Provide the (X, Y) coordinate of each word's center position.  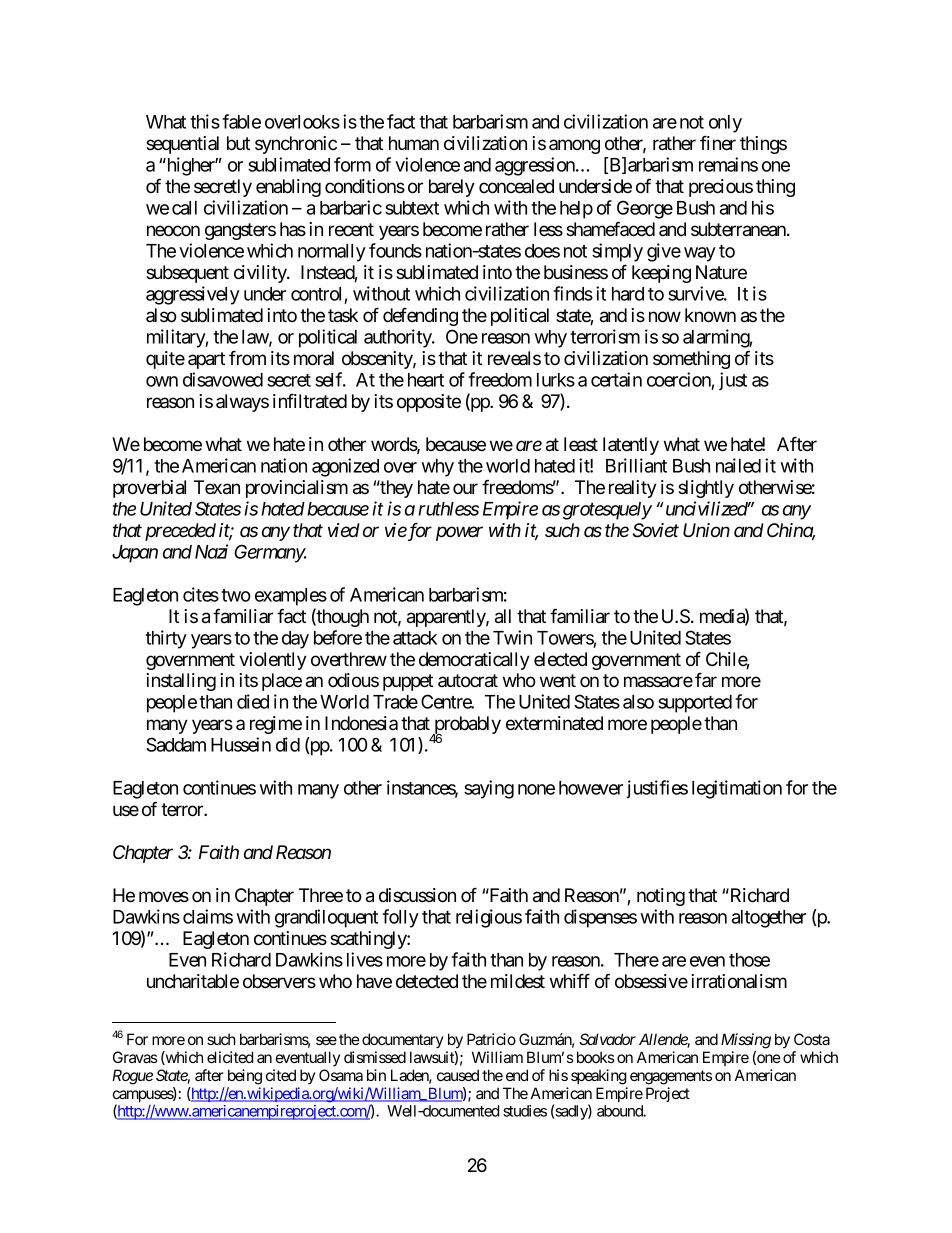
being (245, 1077)
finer (718, 143)
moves (164, 896)
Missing (746, 1041)
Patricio (491, 1039)
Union (706, 530)
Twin (512, 637)
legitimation (737, 789)
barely (452, 188)
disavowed (223, 379)
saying (489, 789)
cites (201, 594)
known (710, 315)
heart (426, 380)
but (238, 143)
